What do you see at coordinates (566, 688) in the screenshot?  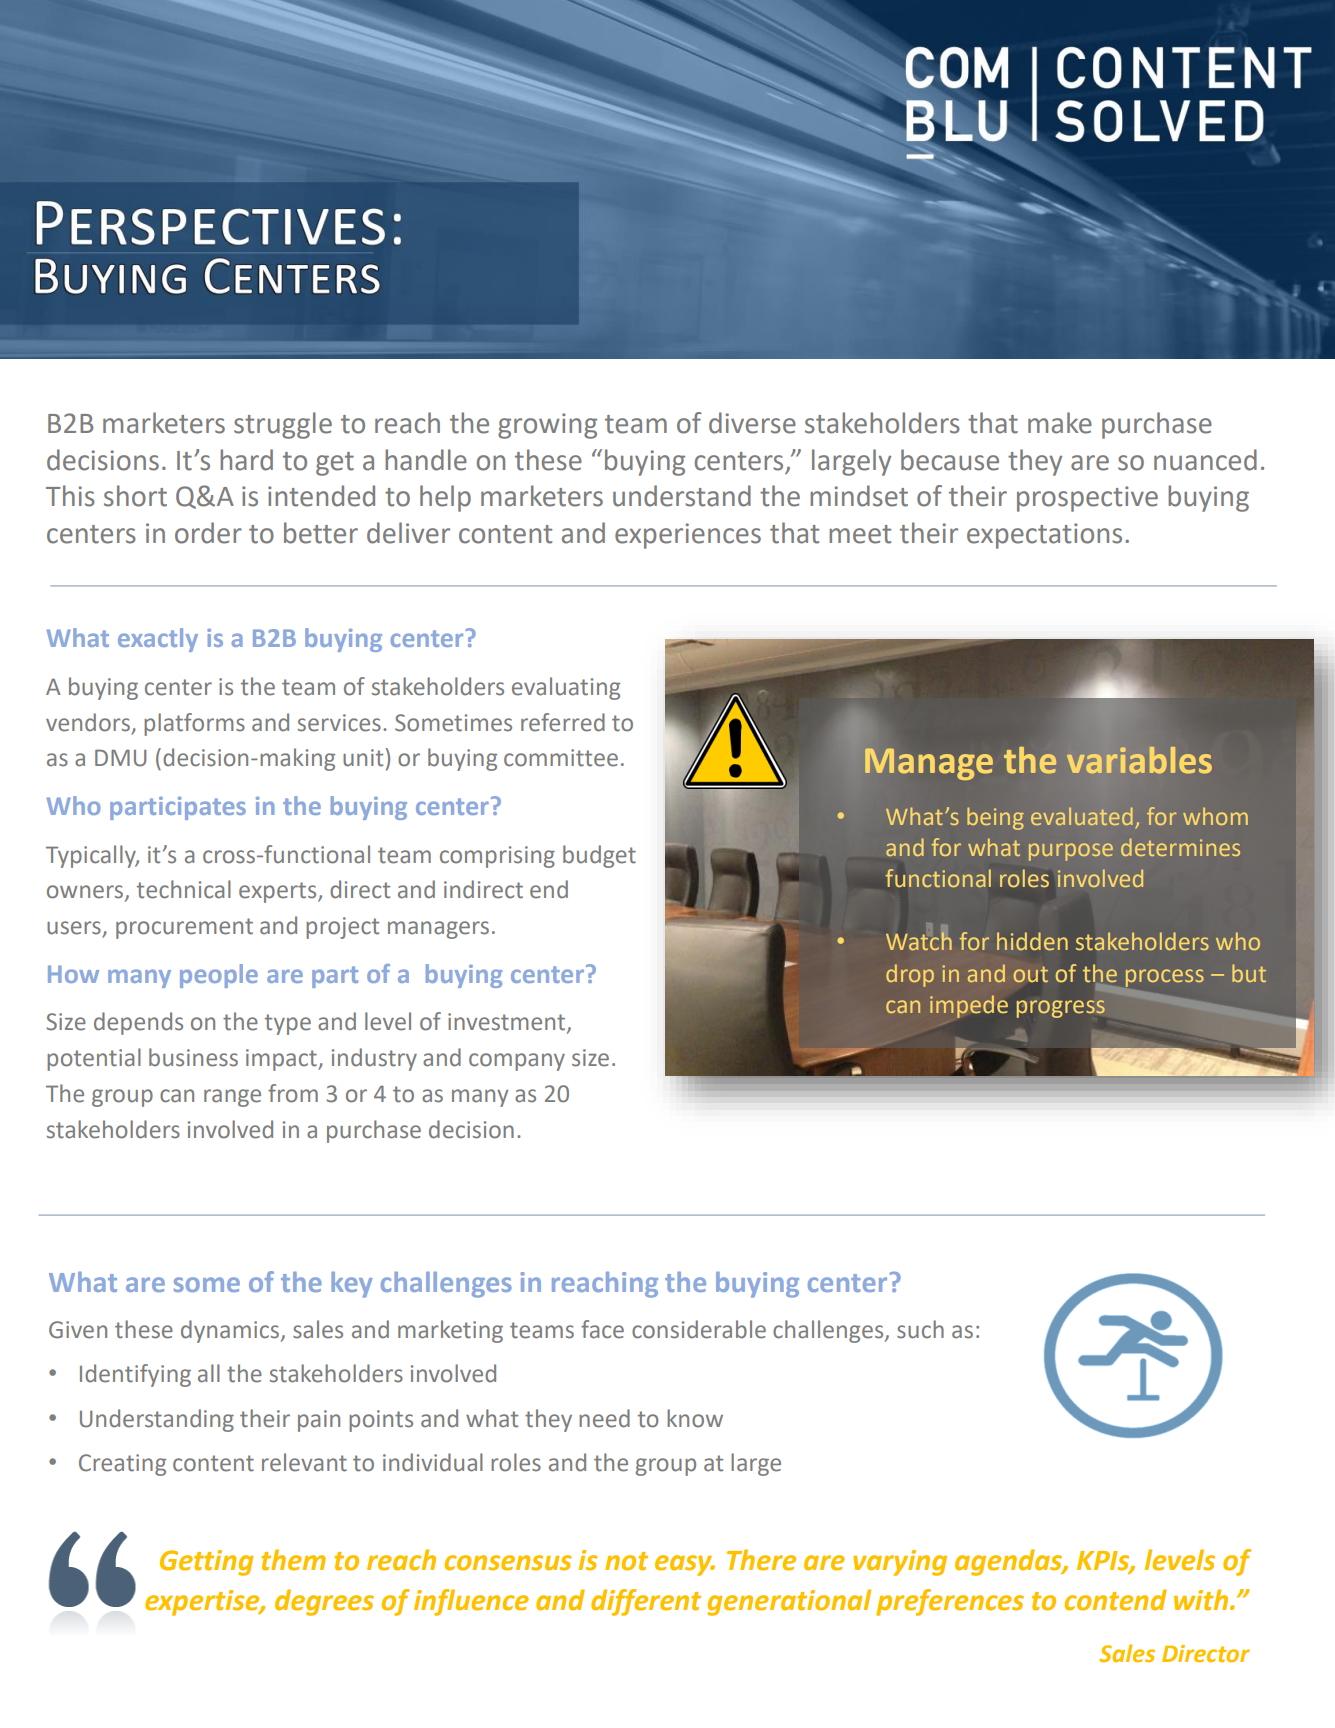 I see `evaluating` at bounding box center [566, 688].
